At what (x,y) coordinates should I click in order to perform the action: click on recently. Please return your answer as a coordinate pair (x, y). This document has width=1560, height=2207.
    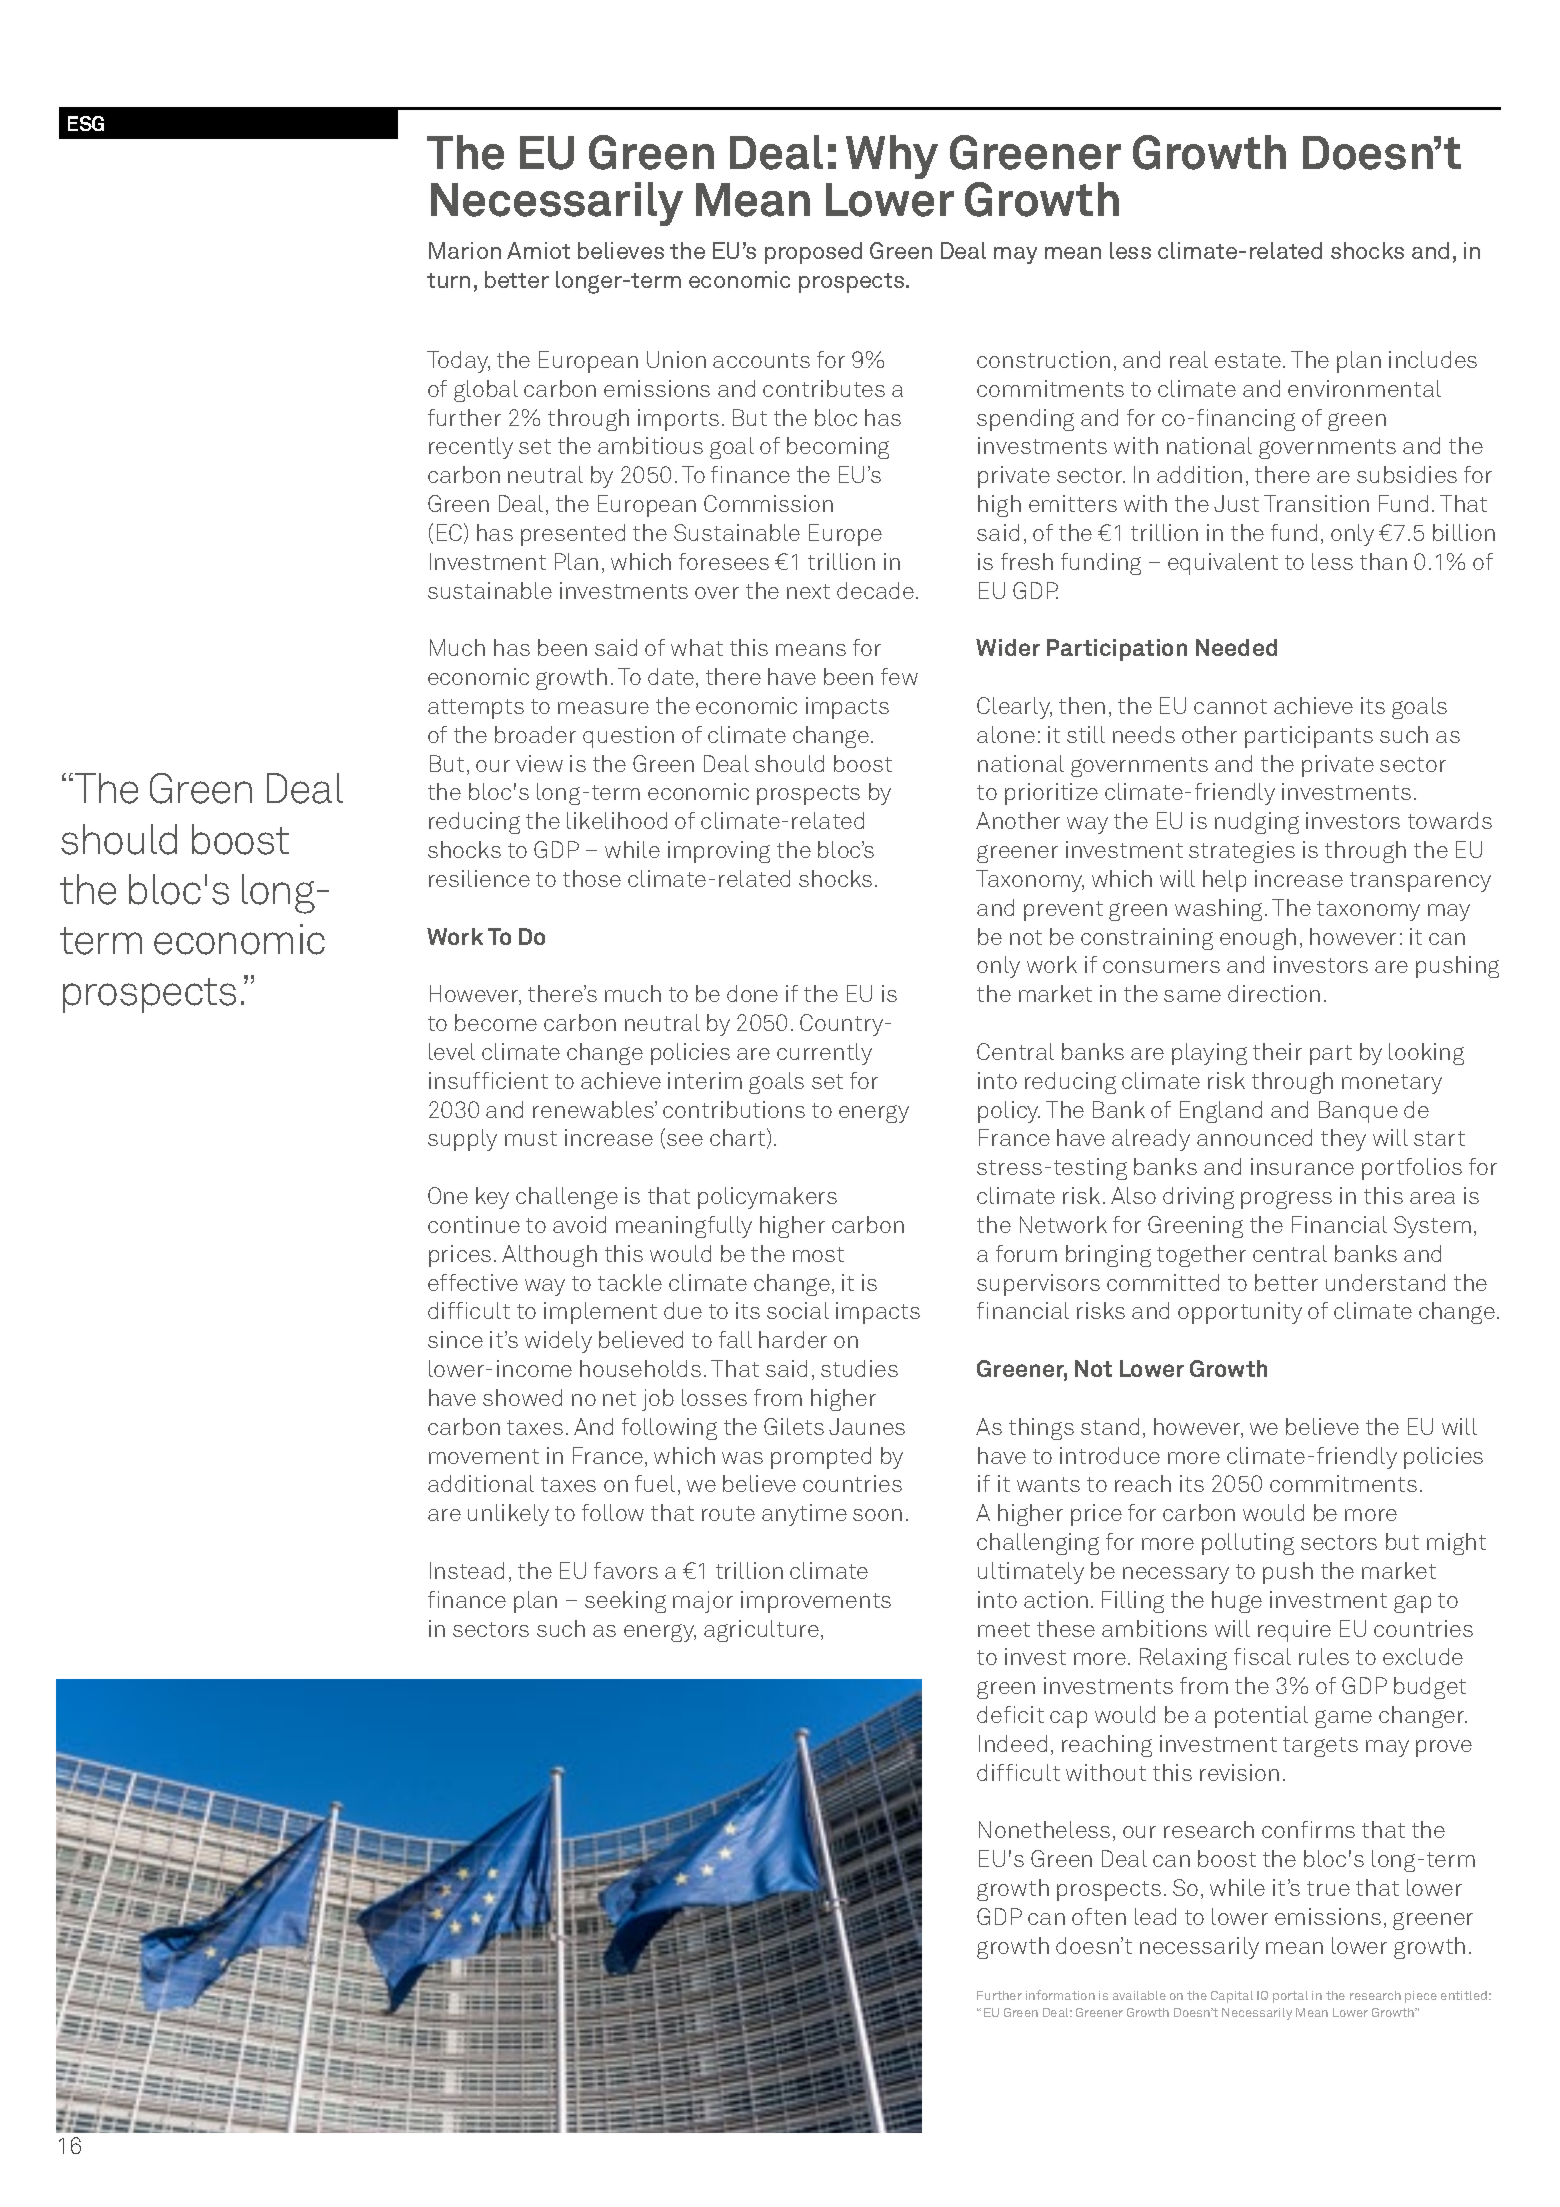
    Looking at the image, I should click on (471, 448).
